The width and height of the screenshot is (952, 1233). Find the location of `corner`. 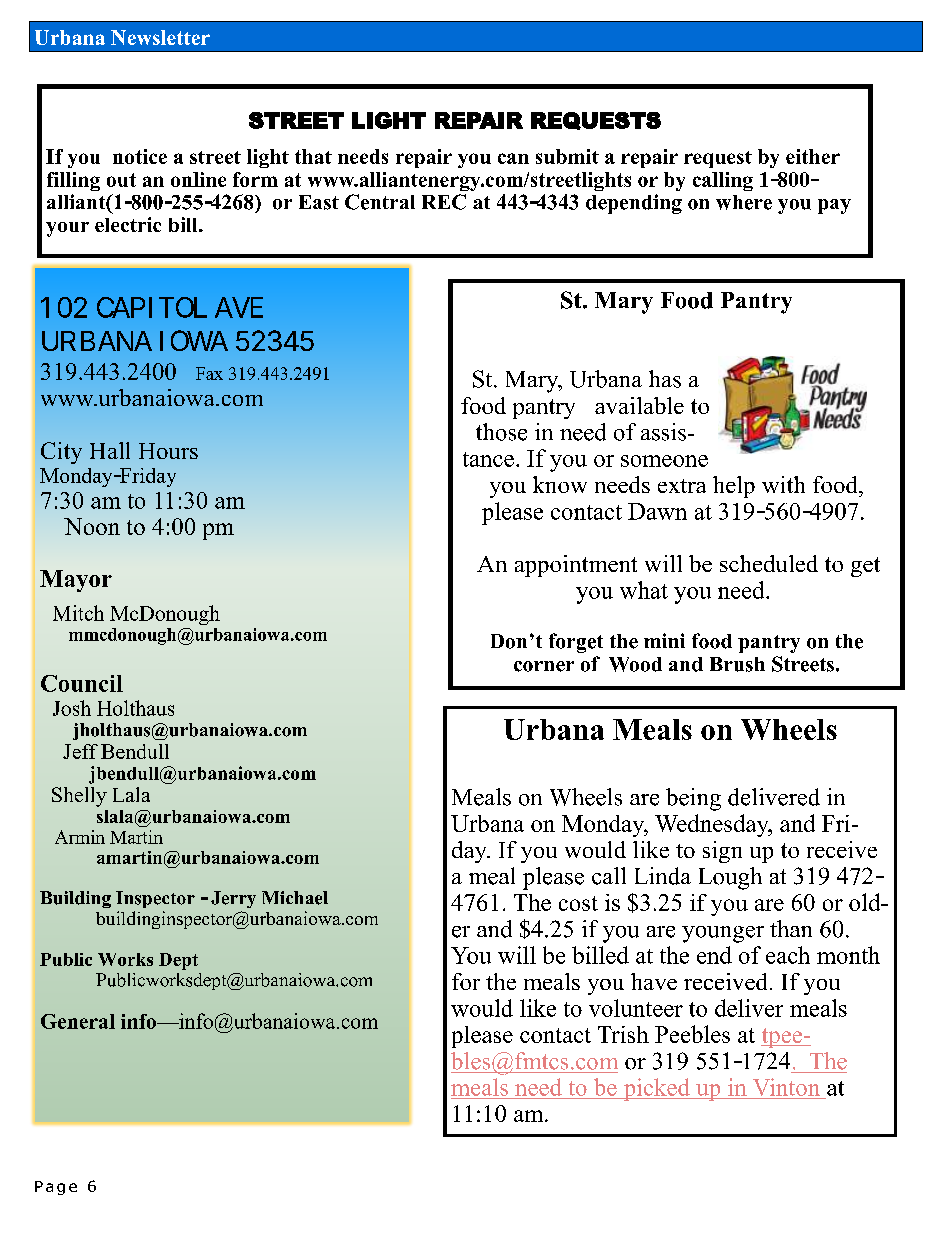

corner is located at coordinates (544, 666).
